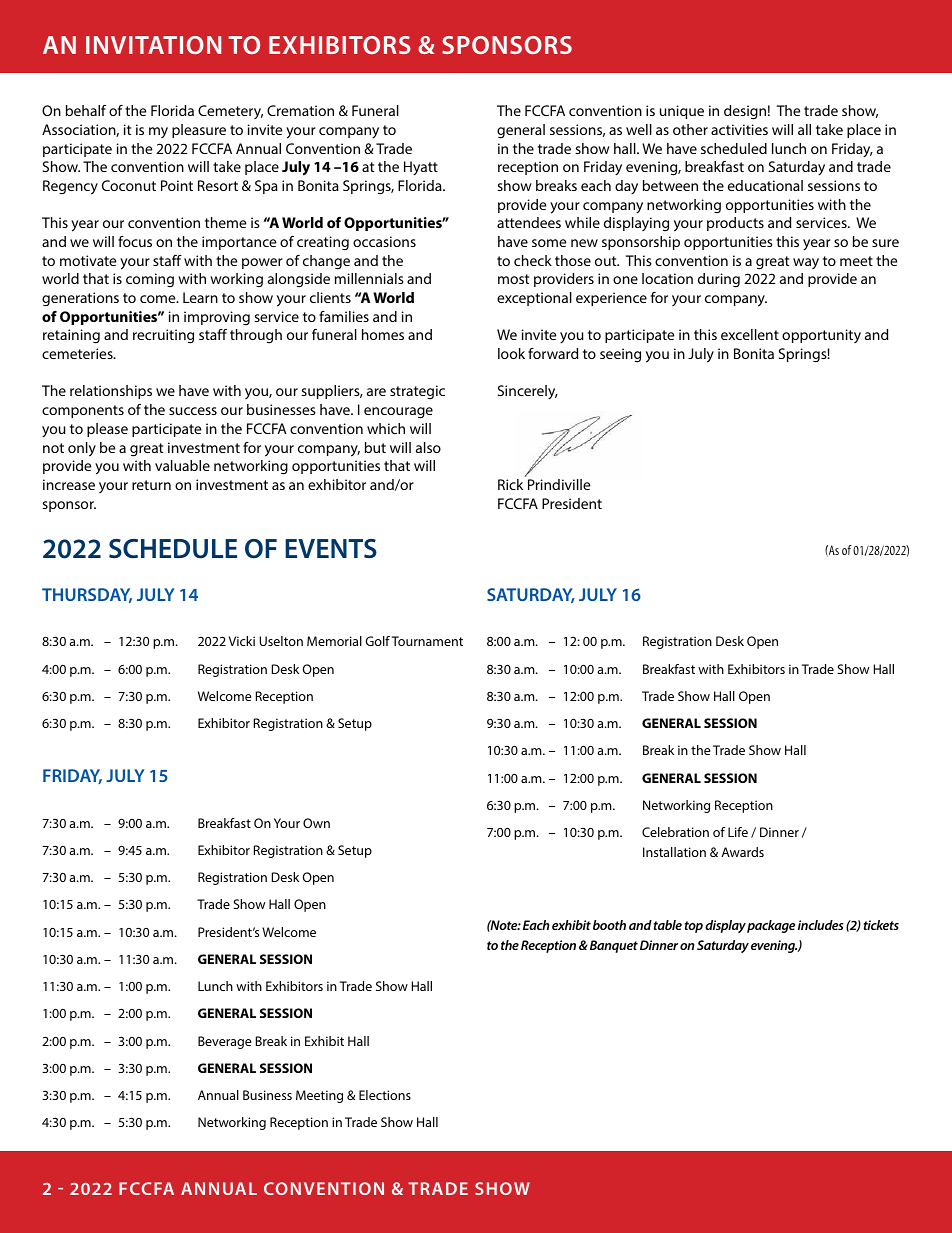 This image has width=952, height=1233. I want to click on THURSDAY, so click(87, 595).
